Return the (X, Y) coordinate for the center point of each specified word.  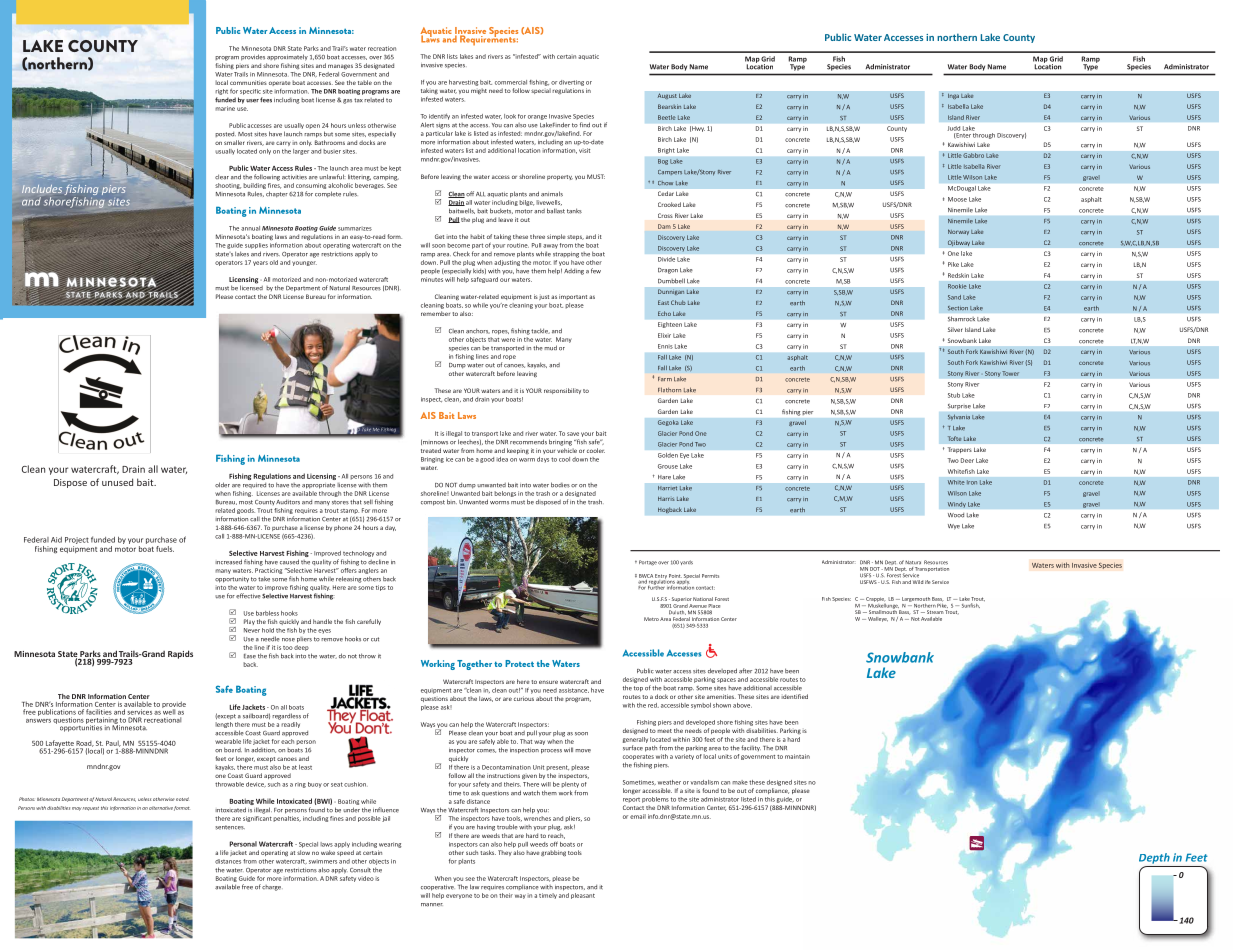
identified (794, 696)
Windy (956, 505)
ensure (548, 682)
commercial (511, 82)
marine (225, 108)
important (573, 297)
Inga (953, 96)
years (260, 263)
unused (117, 482)
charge (272, 888)
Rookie (957, 286)
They (505, 853)
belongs (505, 494)
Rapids (180, 654)
